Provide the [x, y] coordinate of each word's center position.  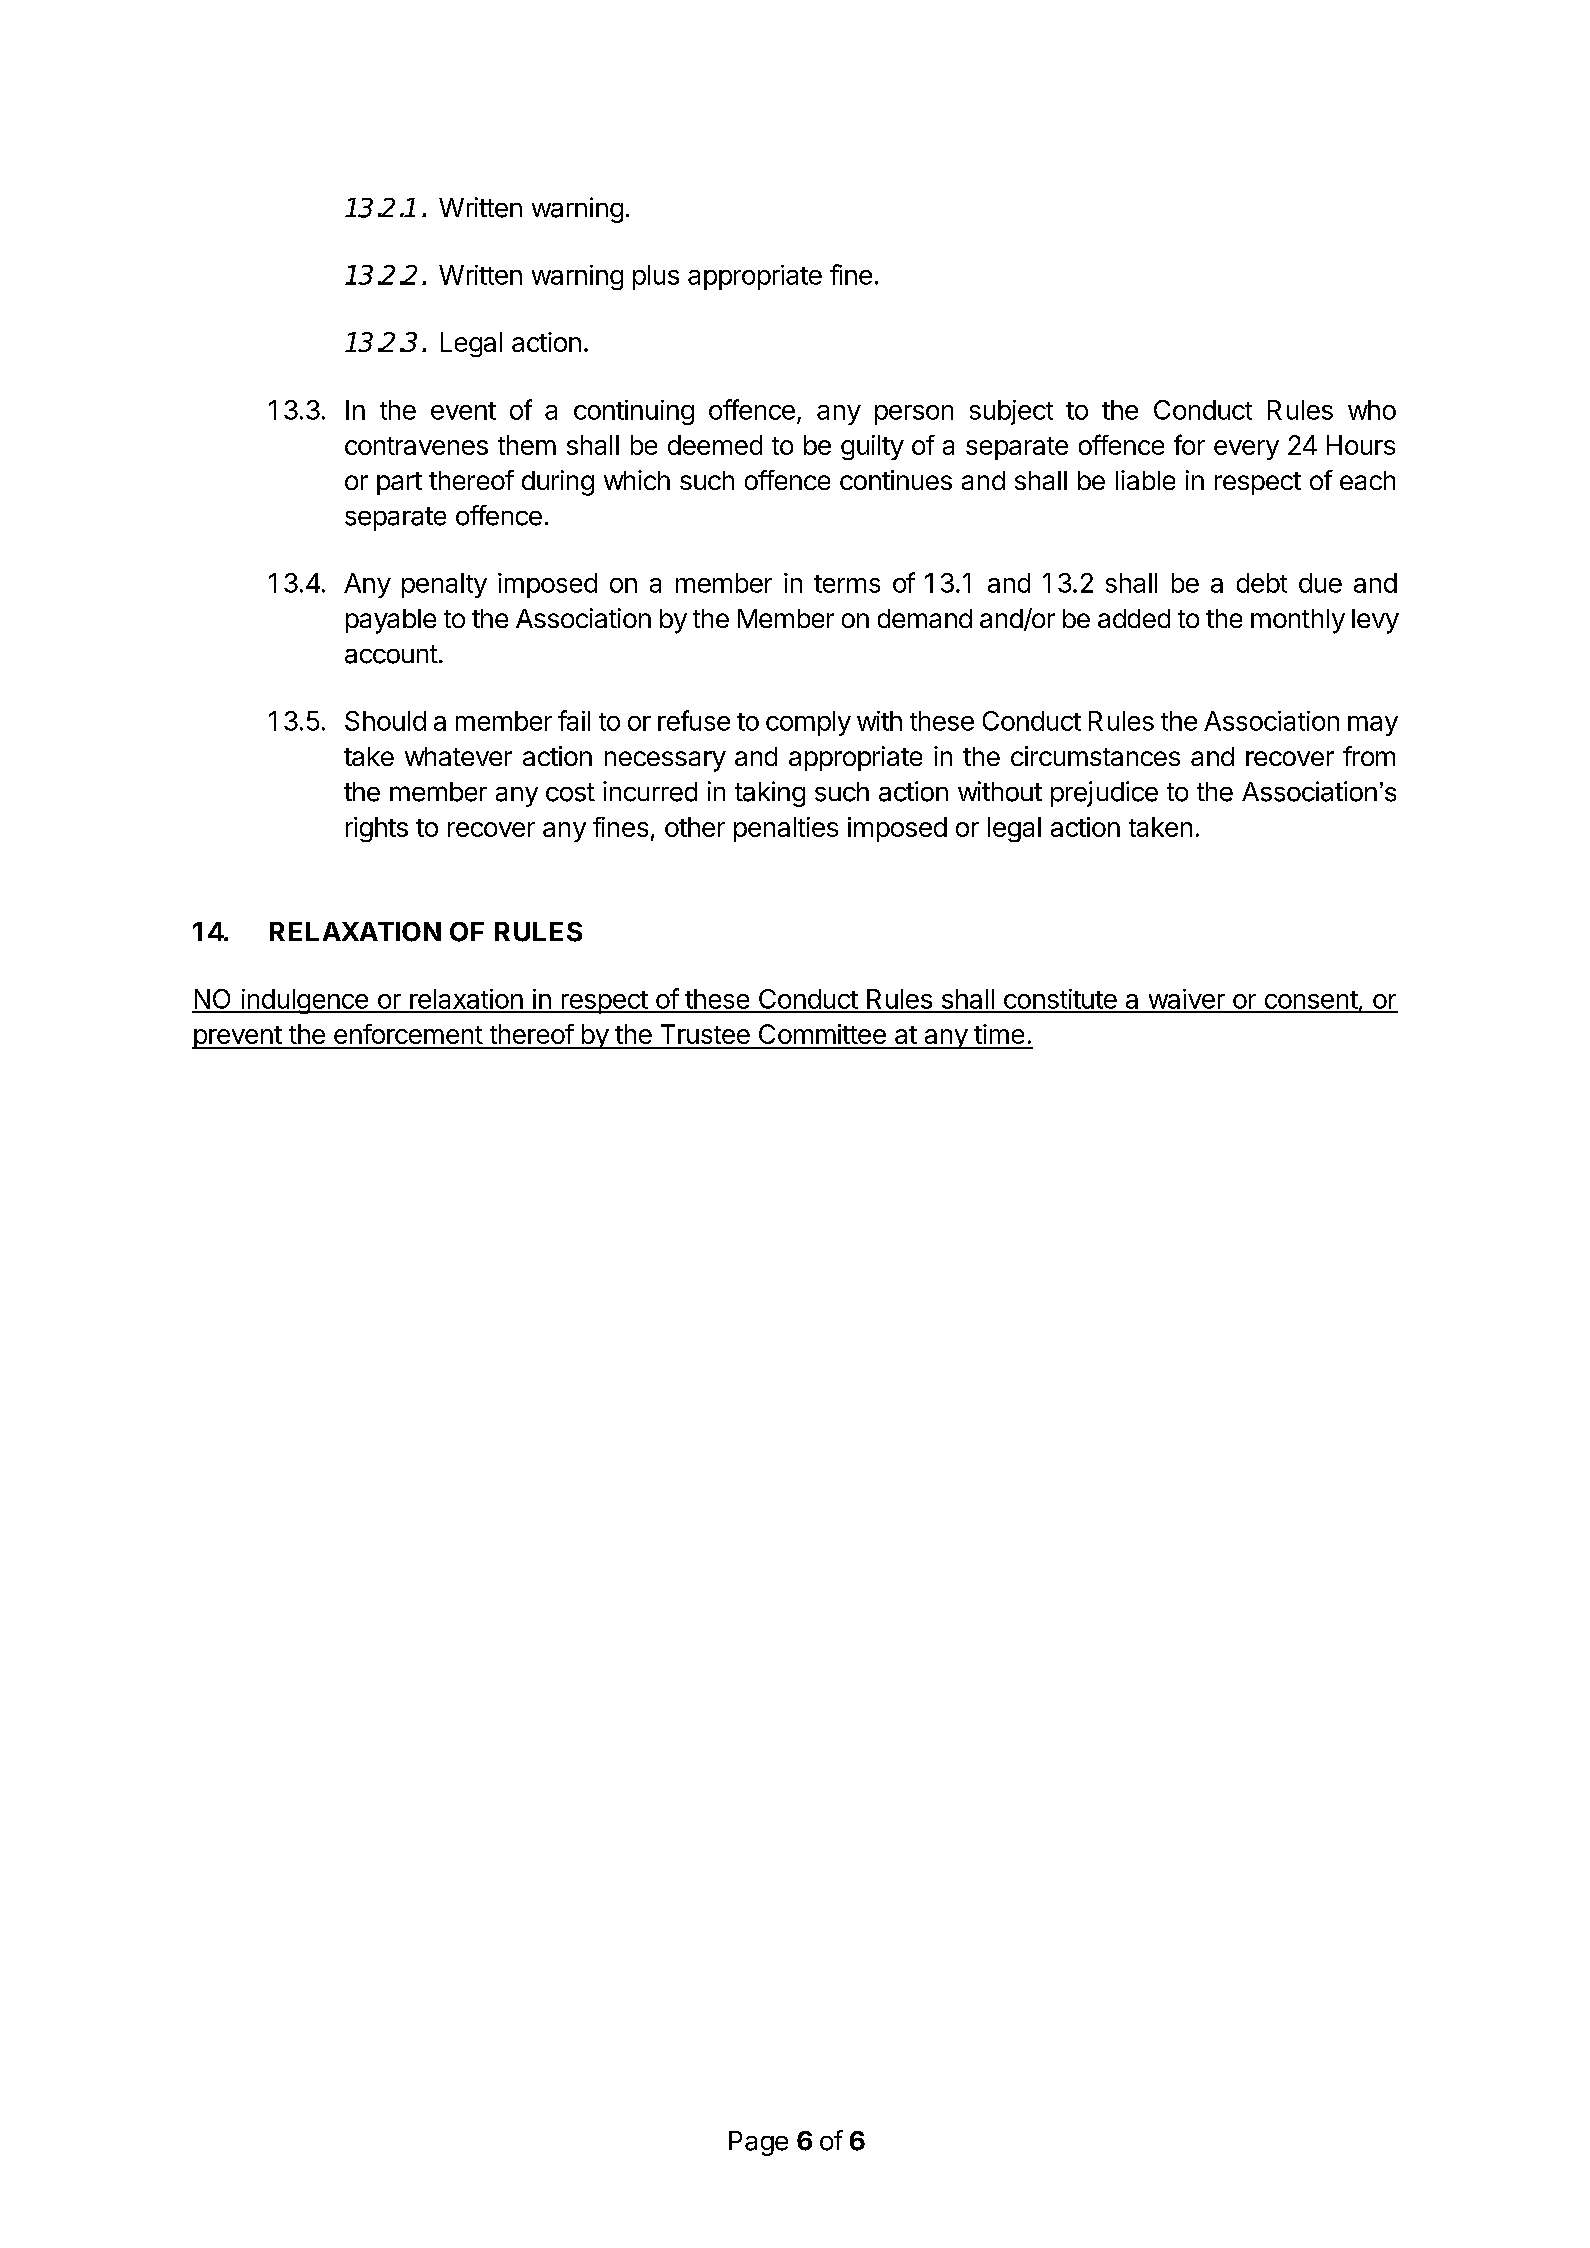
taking [770, 794]
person [914, 415]
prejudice [1104, 794]
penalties [786, 829]
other [695, 827]
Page [758, 2143]
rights [377, 829]
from [1369, 756]
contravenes [416, 446]
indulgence [304, 1001]
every [1246, 450]
